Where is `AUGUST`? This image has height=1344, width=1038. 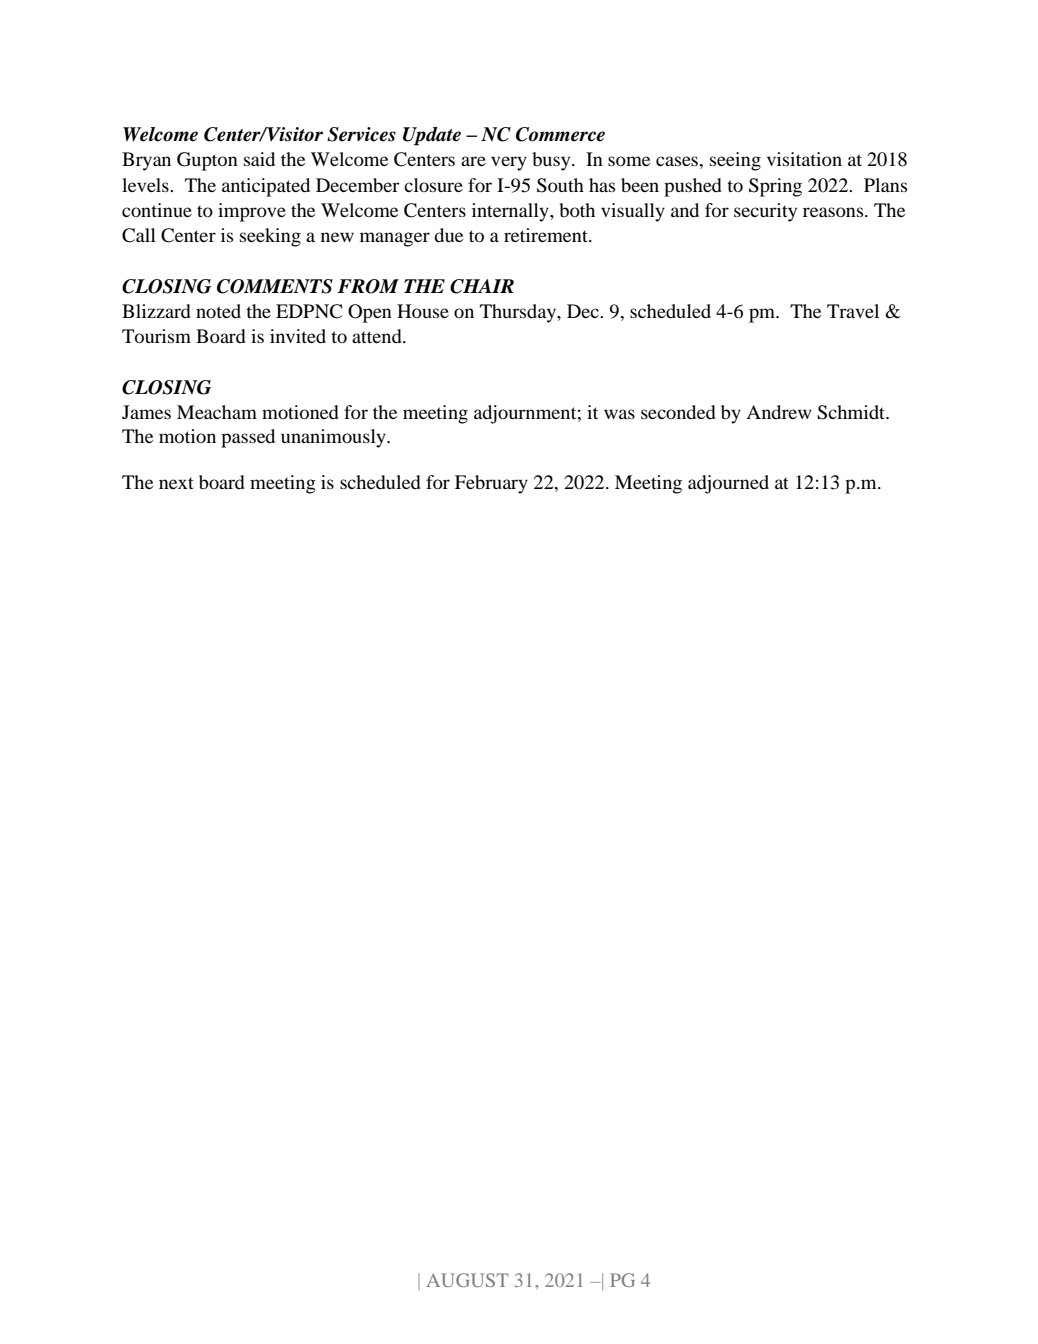 AUGUST is located at coordinates (467, 1280).
